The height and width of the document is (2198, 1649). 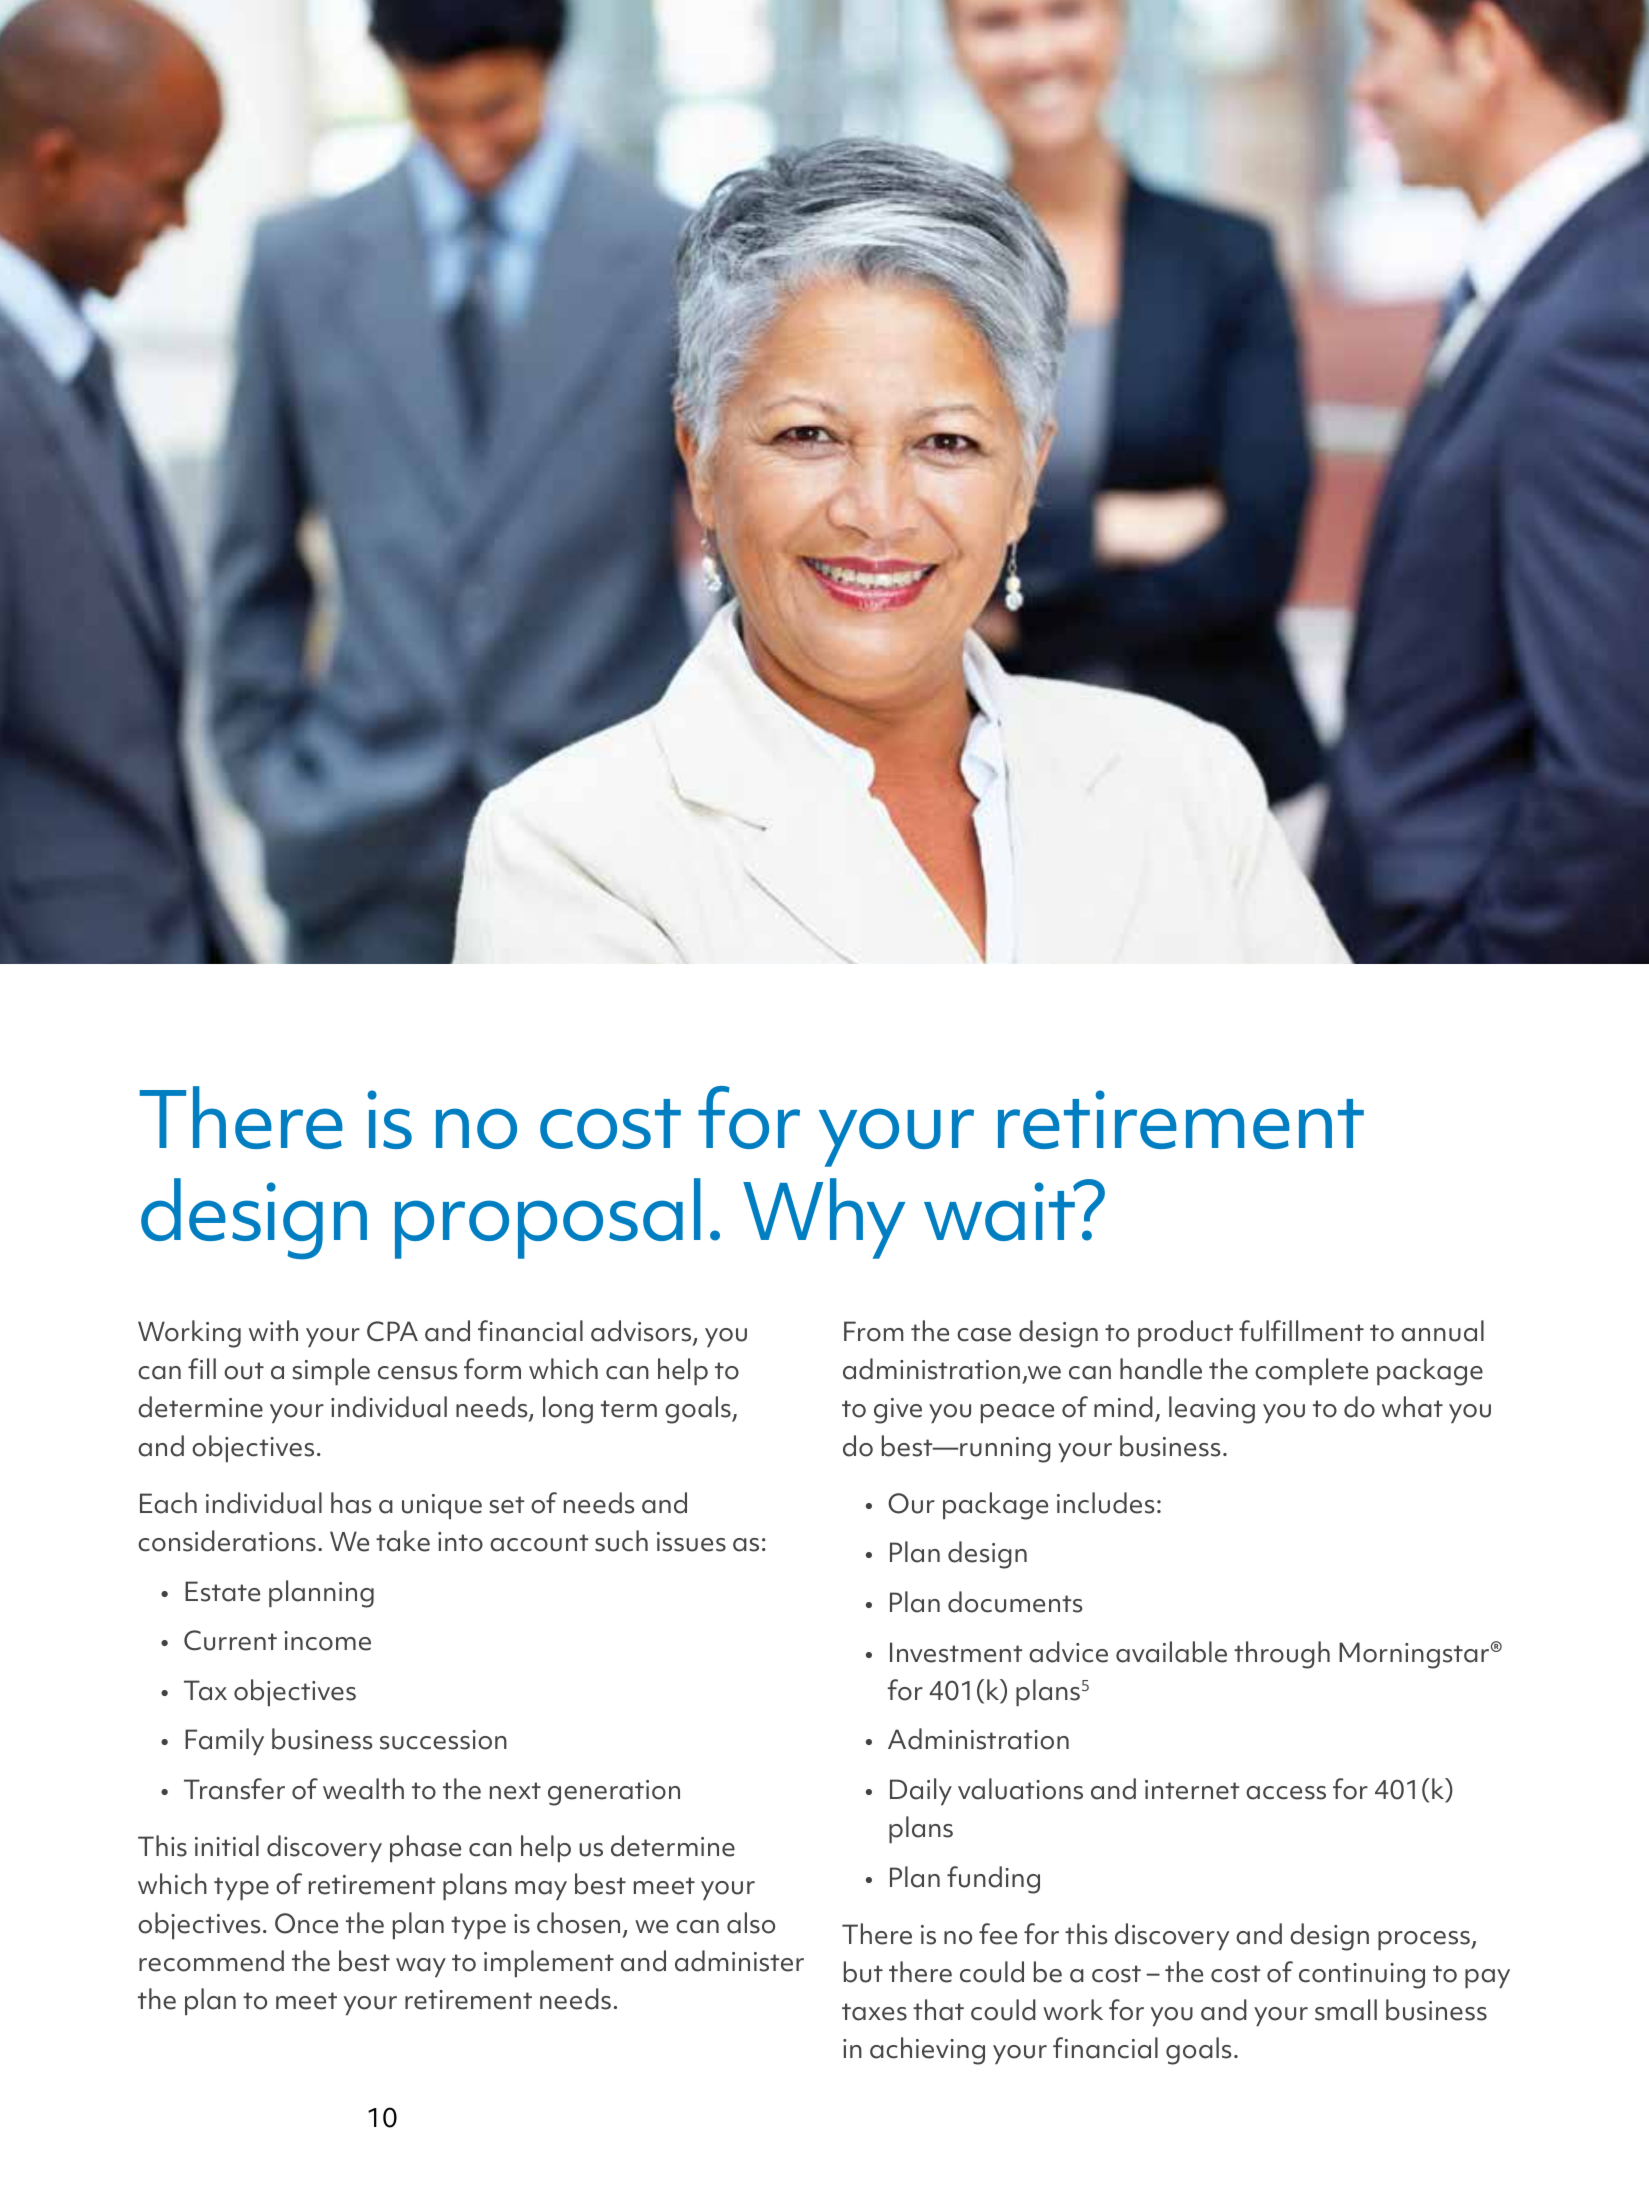 I want to click on Investment, so click(x=956, y=1652).
